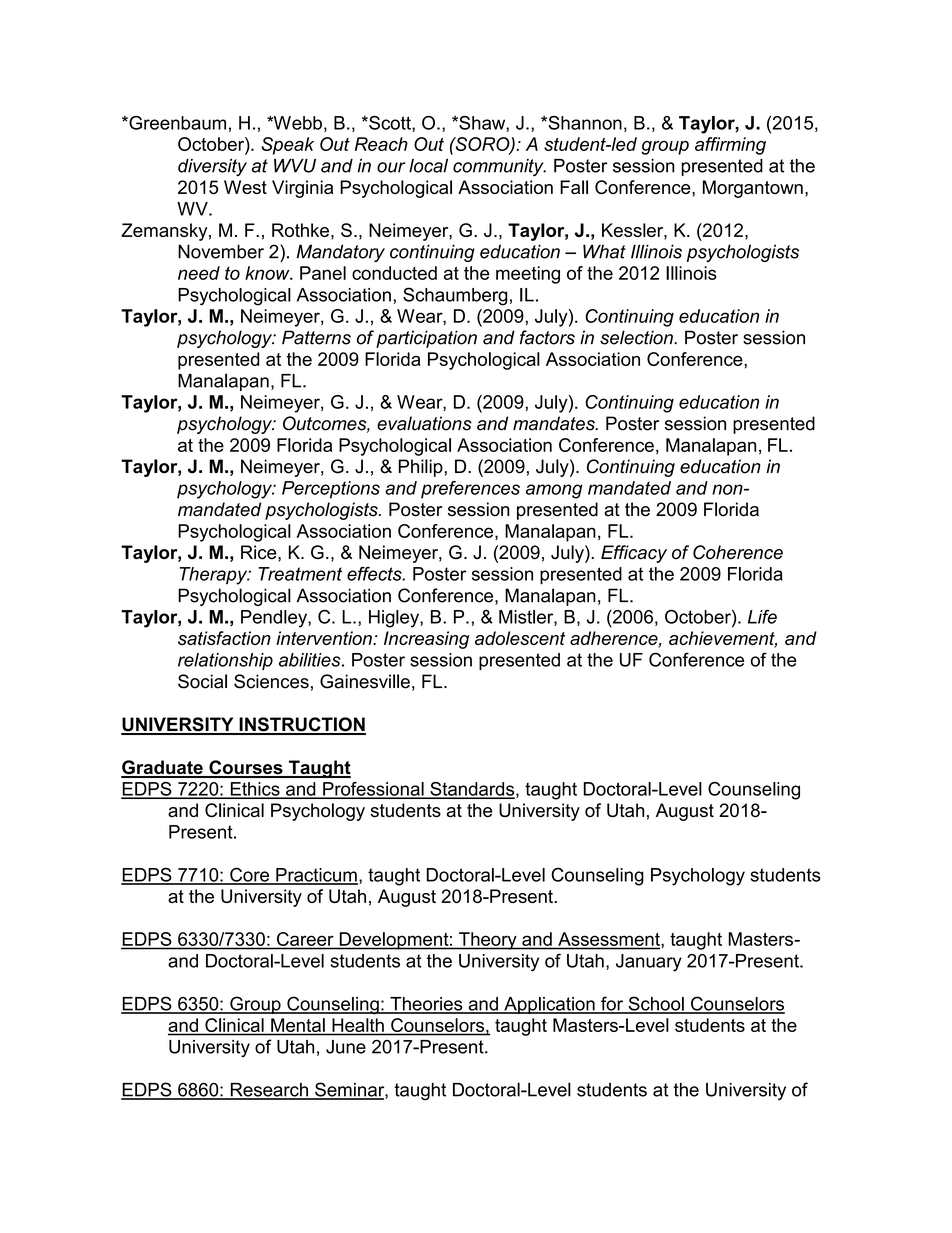  What do you see at coordinates (269, 1091) in the page?
I see `Research` at bounding box center [269, 1091].
